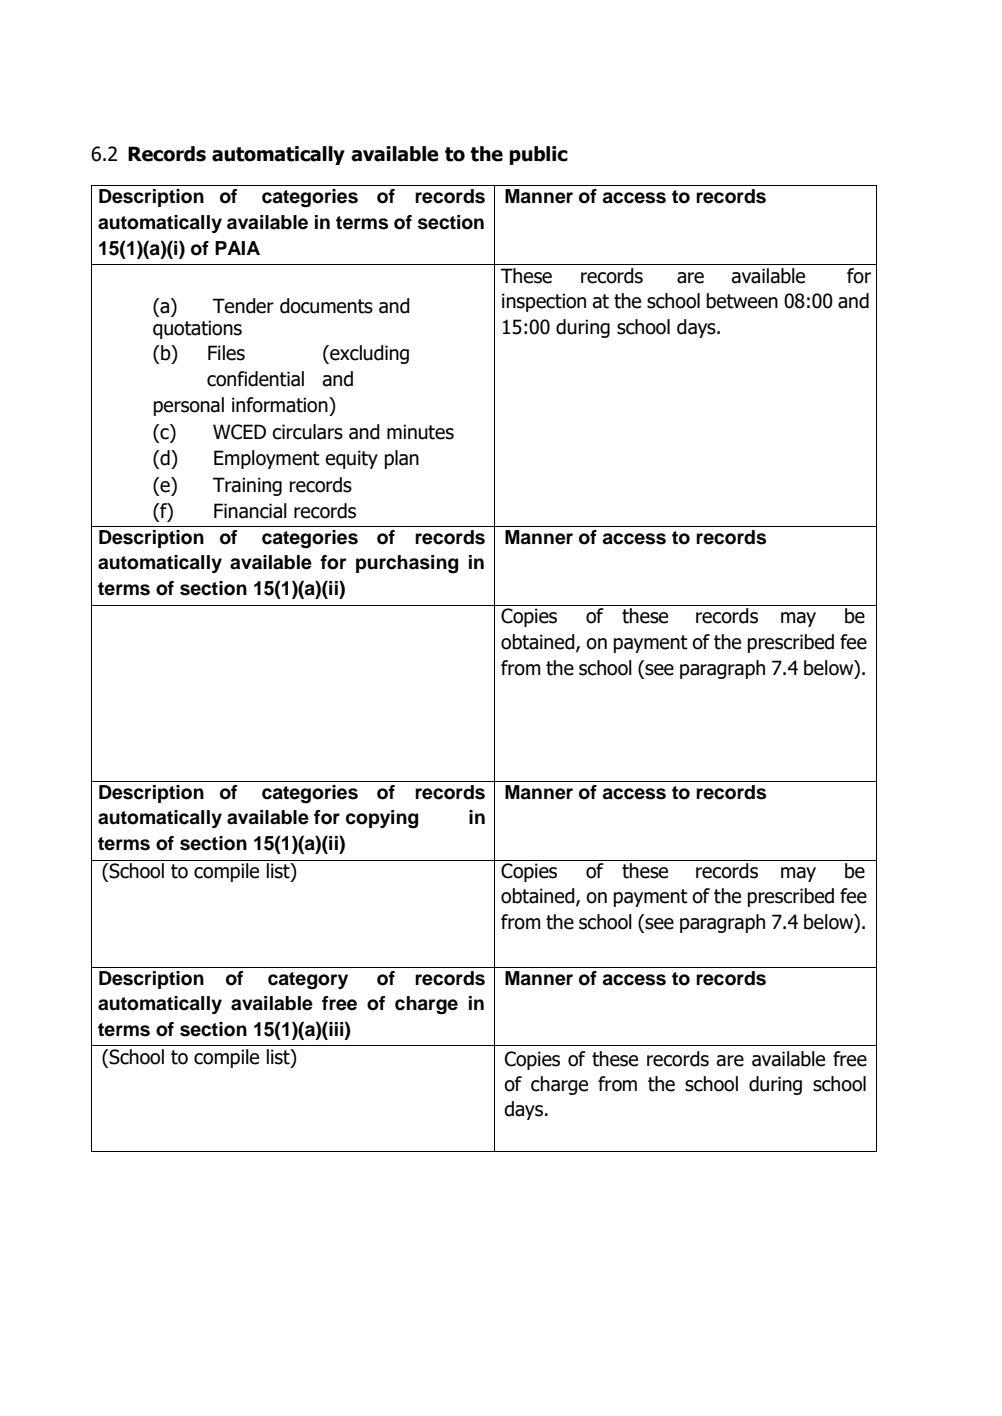 This screenshot has width=1002, height=1416. What do you see at coordinates (237, 248) in the screenshot?
I see `PAIA` at bounding box center [237, 248].
